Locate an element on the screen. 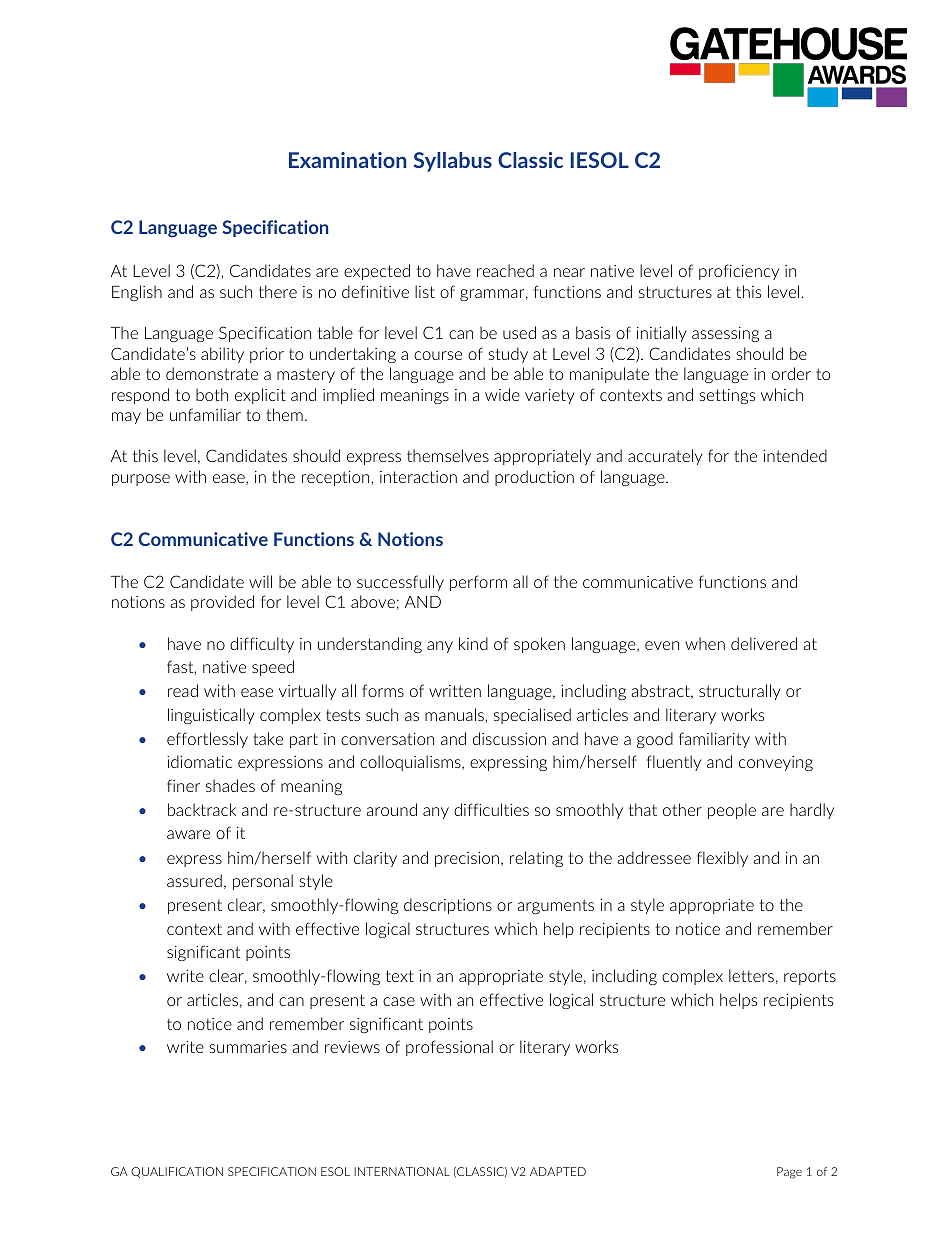 This screenshot has height=1233, width=952. kind is located at coordinates (473, 643).
